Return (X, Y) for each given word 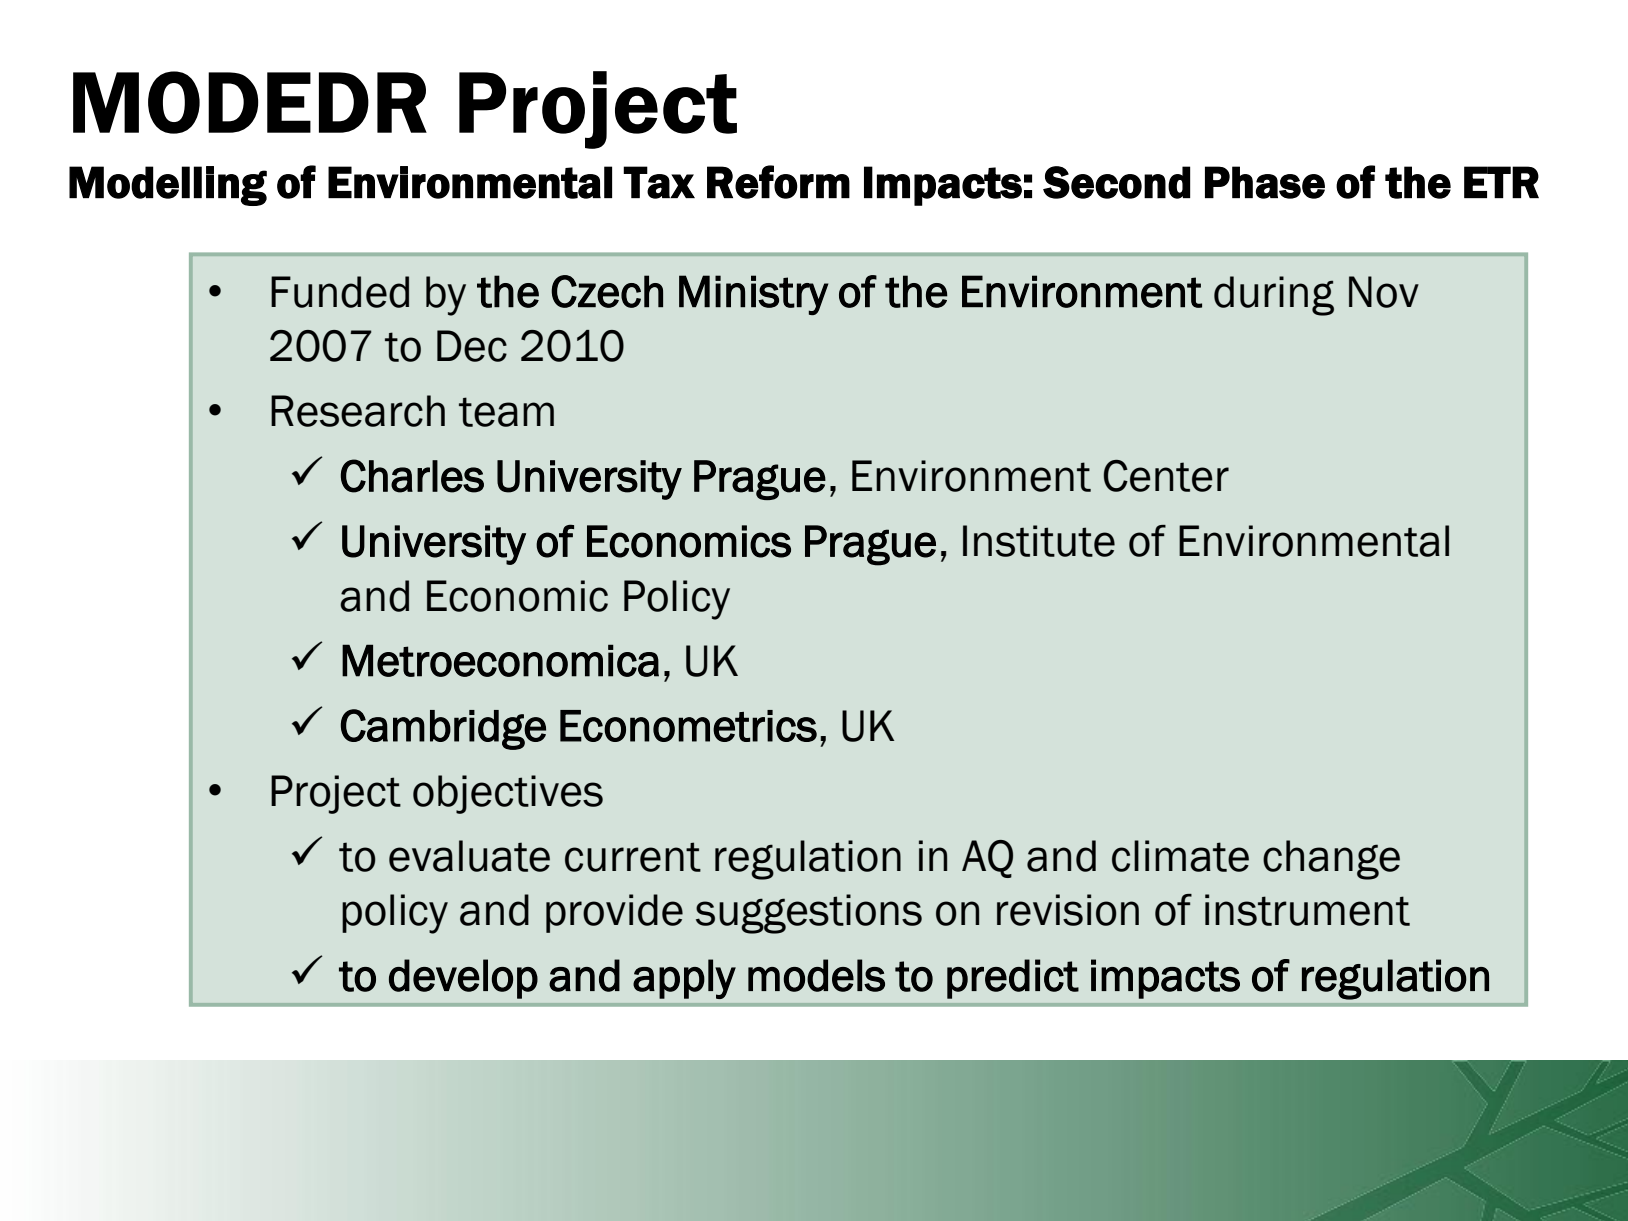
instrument (1307, 910)
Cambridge (443, 729)
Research (358, 411)
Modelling (168, 186)
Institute (1039, 541)
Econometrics (688, 726)
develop (463, 979)
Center (1166, 476)
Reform (778, 182)
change (1331, 860)
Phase (1265, 182)
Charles (412, 476)
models (816, 975)
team (506, 412)
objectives (508, 794)
